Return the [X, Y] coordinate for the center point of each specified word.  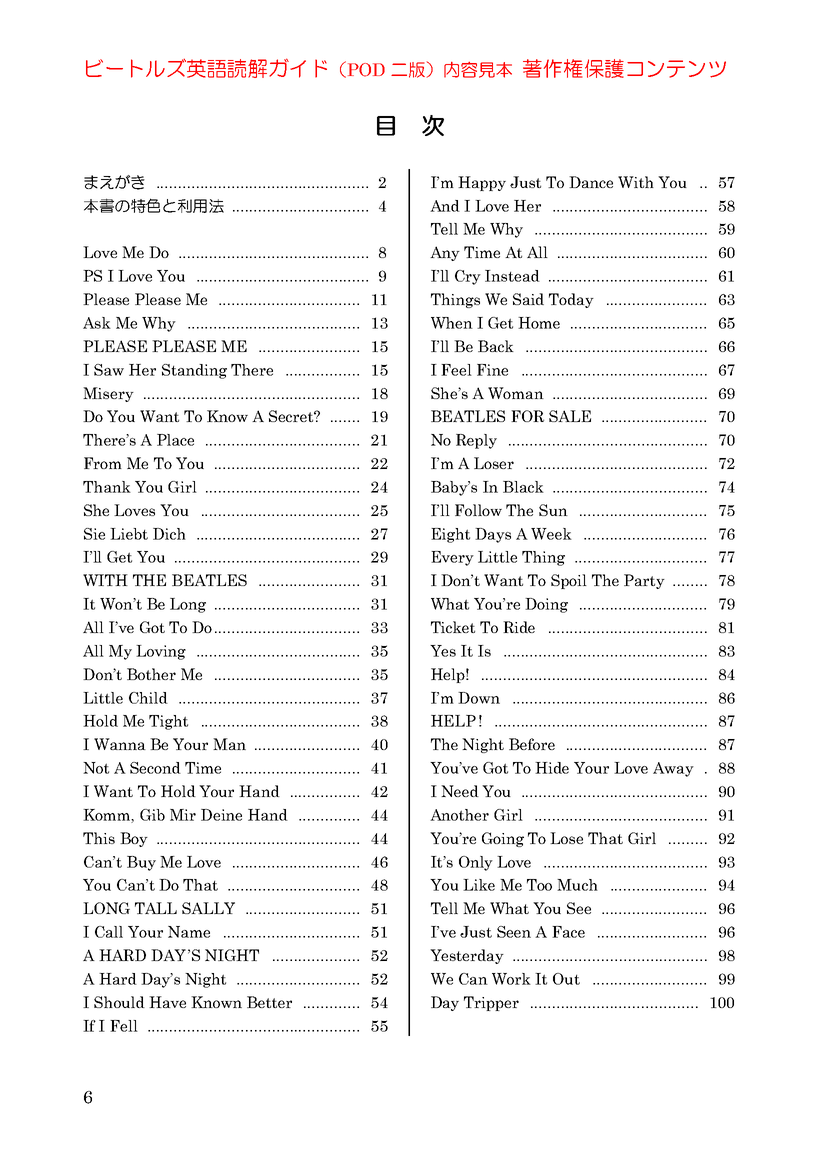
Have [167, 1002]
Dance [591, 182]
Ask [97, 323]
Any [445, 253]
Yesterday [467, 956]
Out [566, 979]
